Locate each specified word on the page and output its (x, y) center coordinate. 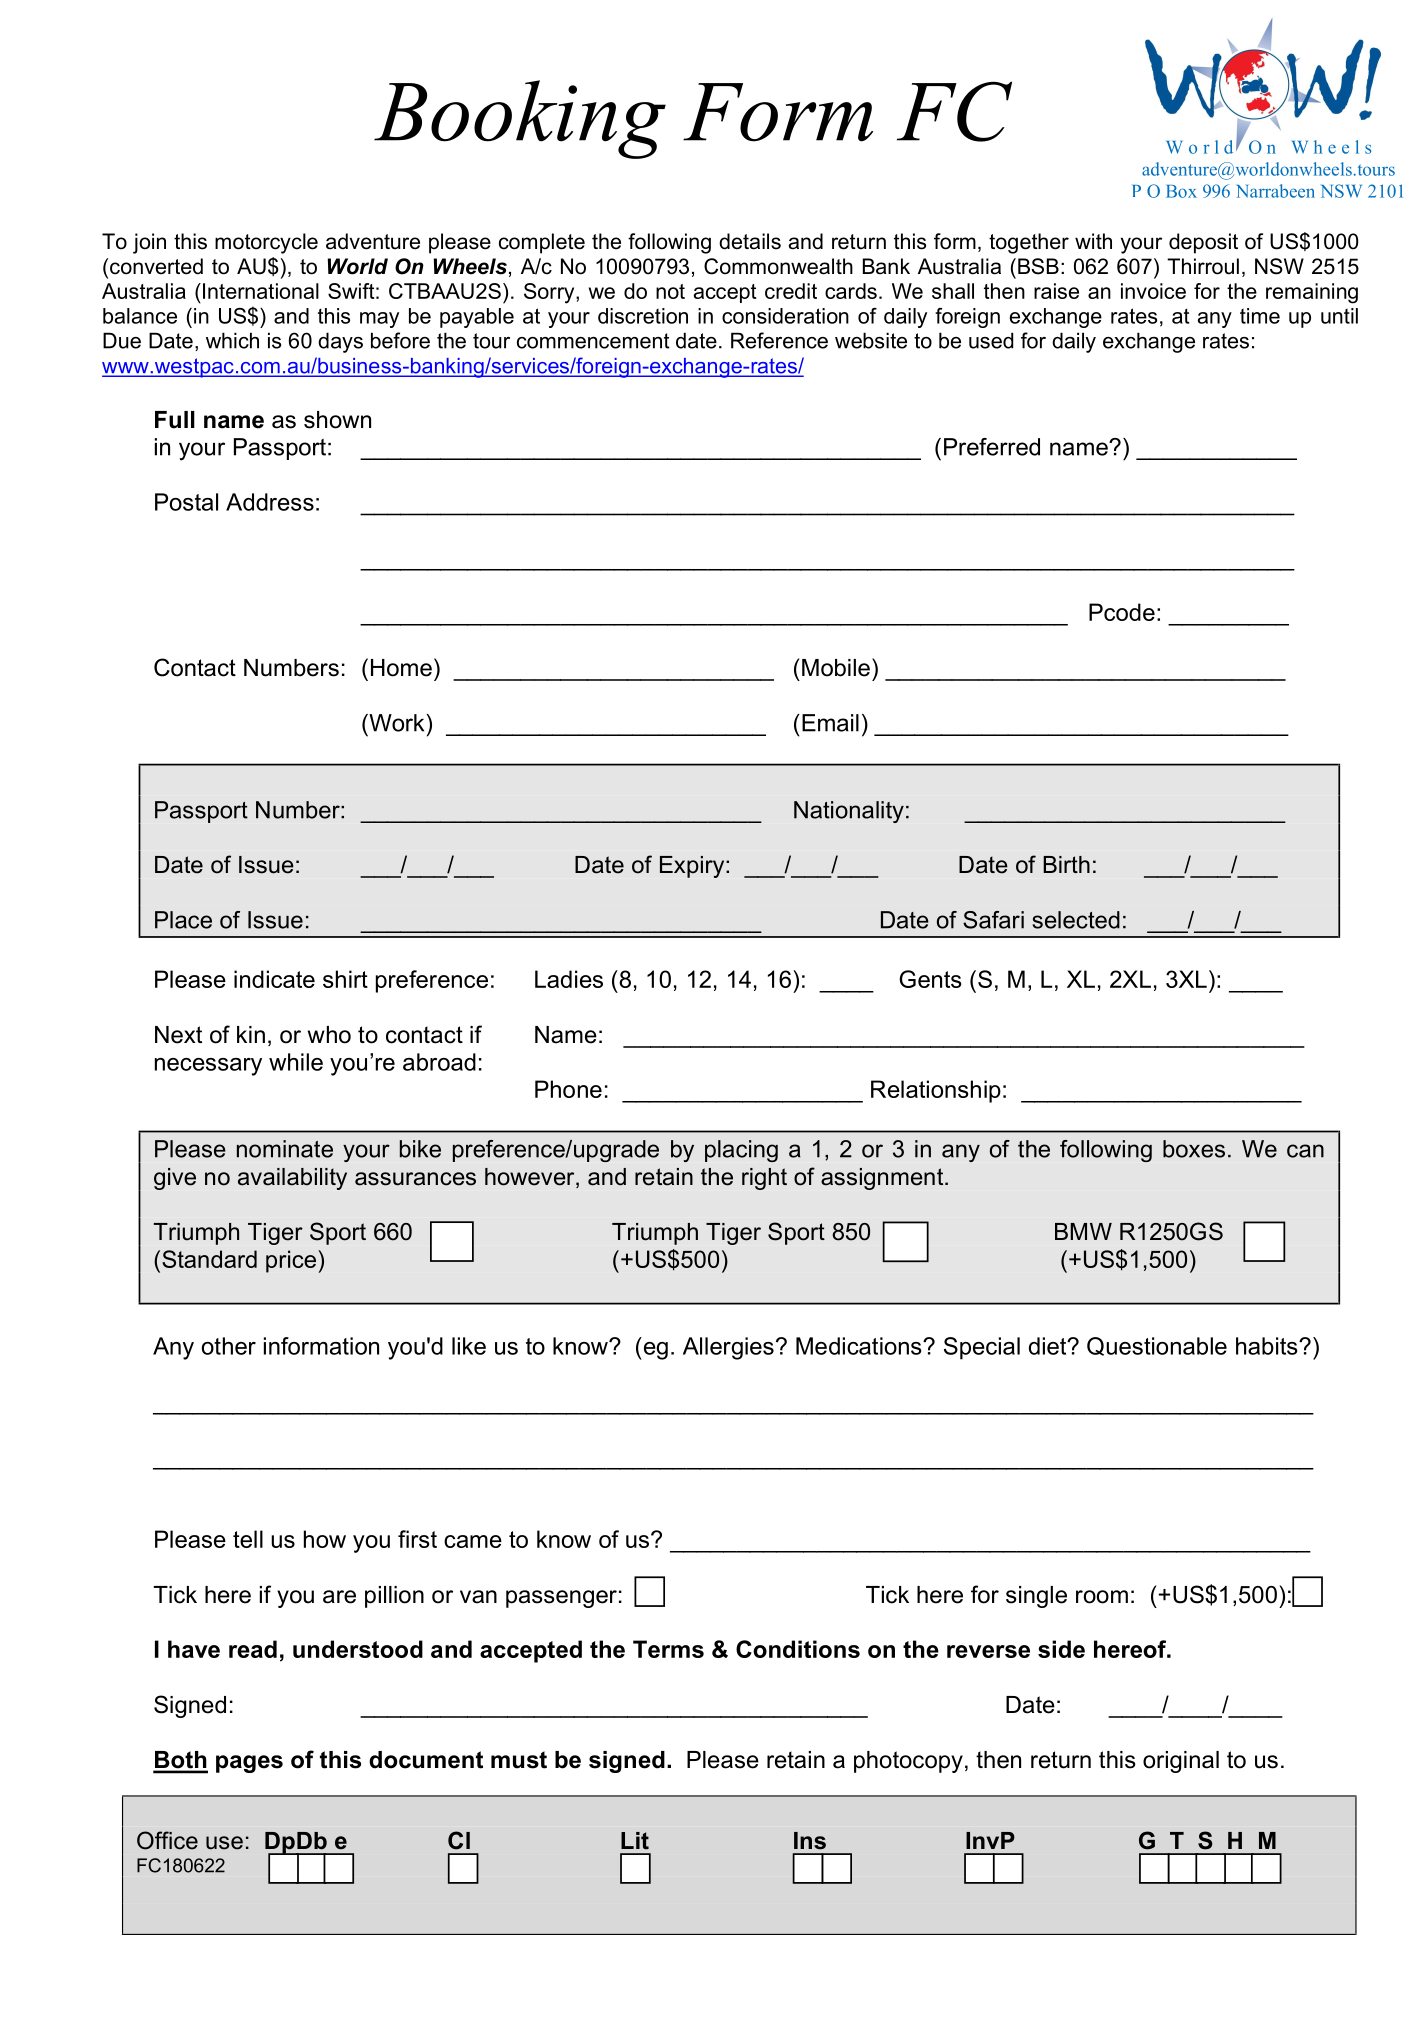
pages (249, 1764)
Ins (810, 1841)
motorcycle (266, 243)
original (1181, 1762)
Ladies (569, 979)
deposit (1203, 243)
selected (1076, 920)
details (750, 241)
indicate (274, 979)
